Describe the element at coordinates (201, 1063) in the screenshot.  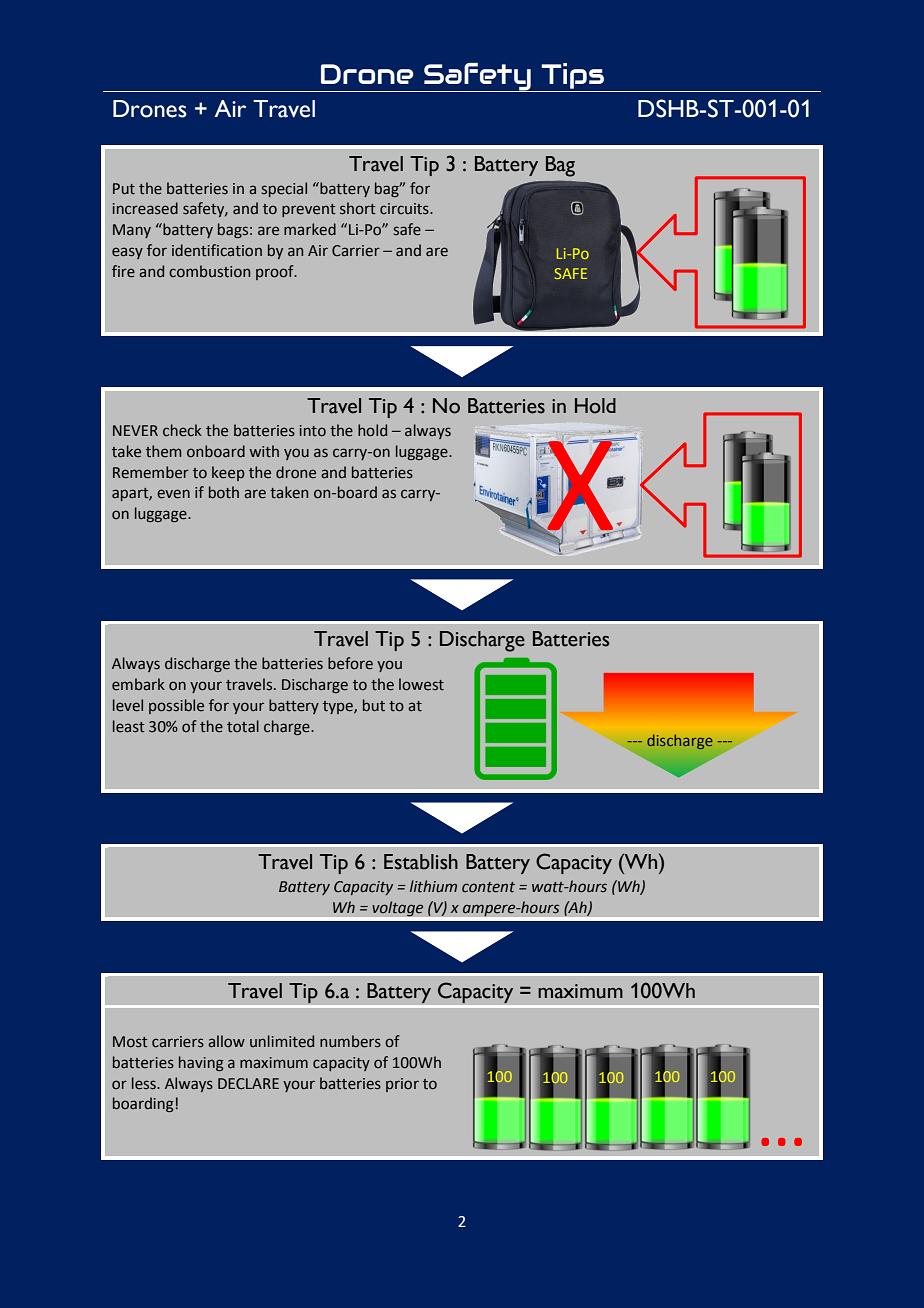
I see `having` at that location.
